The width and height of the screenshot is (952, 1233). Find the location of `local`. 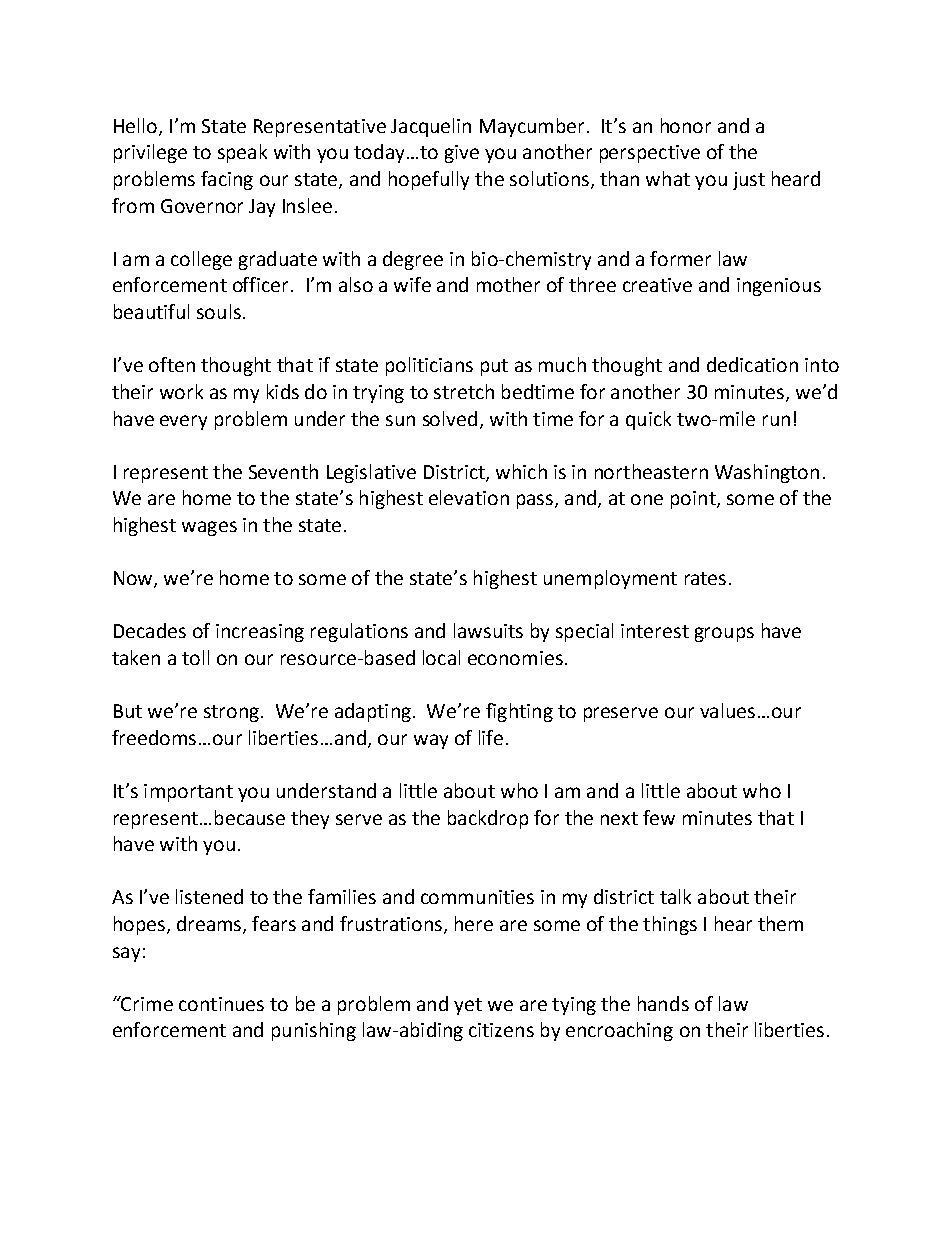

local is located at coordinates (441, 657).
